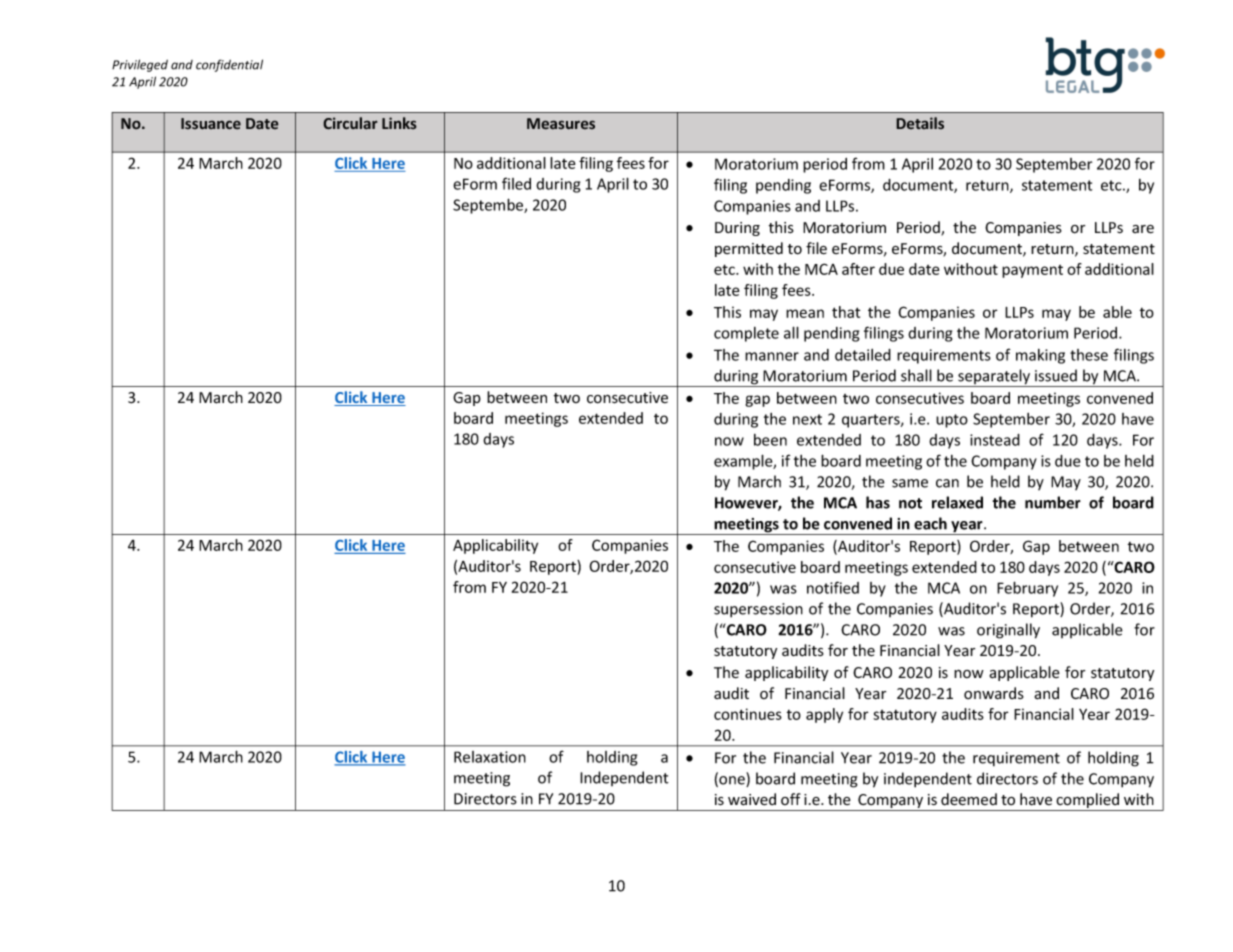  Describe the element at coordinates (995, 440) in the screenshot. I see `instead` at that location.
